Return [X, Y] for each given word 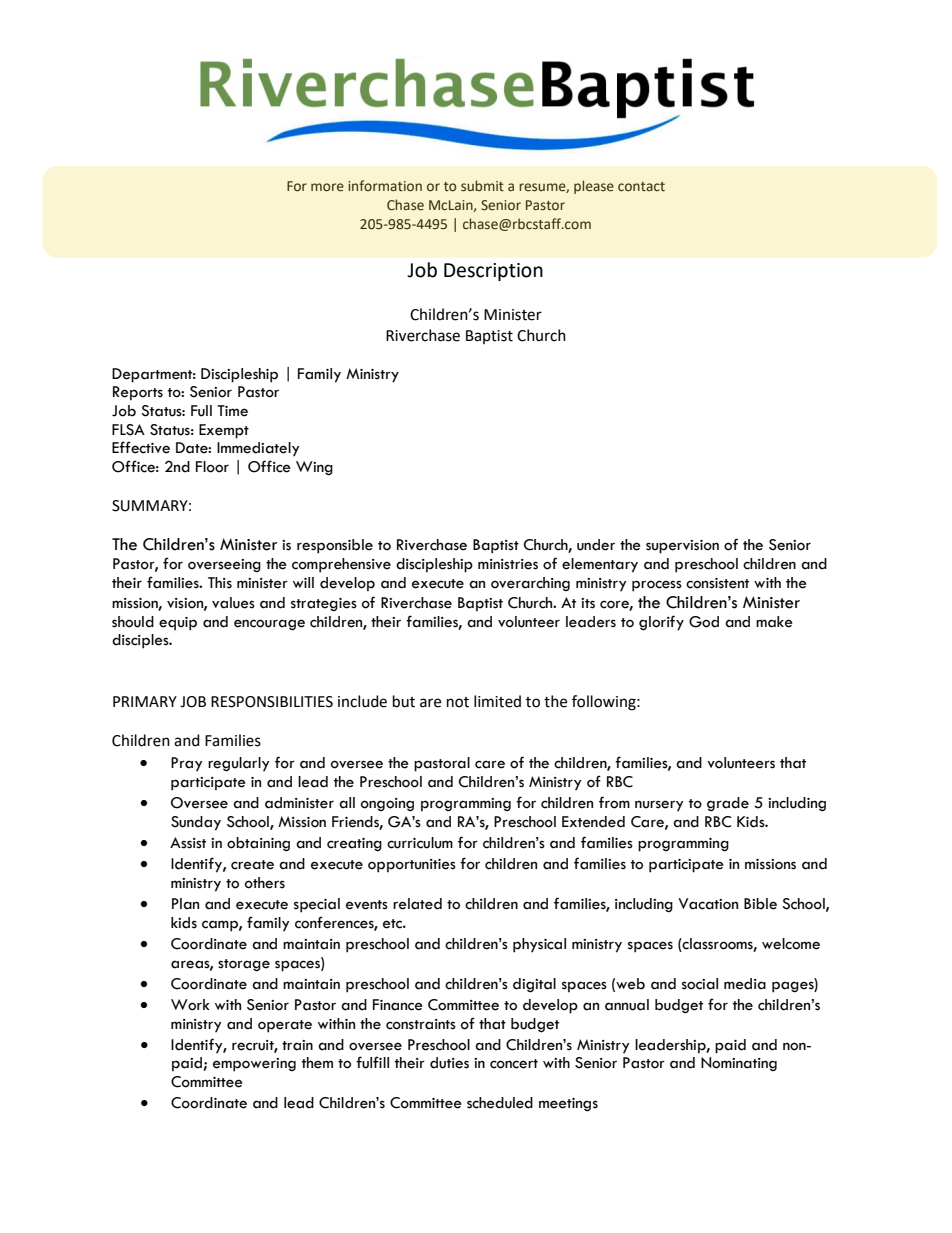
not [458, 702]
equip [178, 624]
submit [482, 186]
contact [641, 187]
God [704, 622]
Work [190, 1005]
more [327, 187]
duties [449, 1063]
